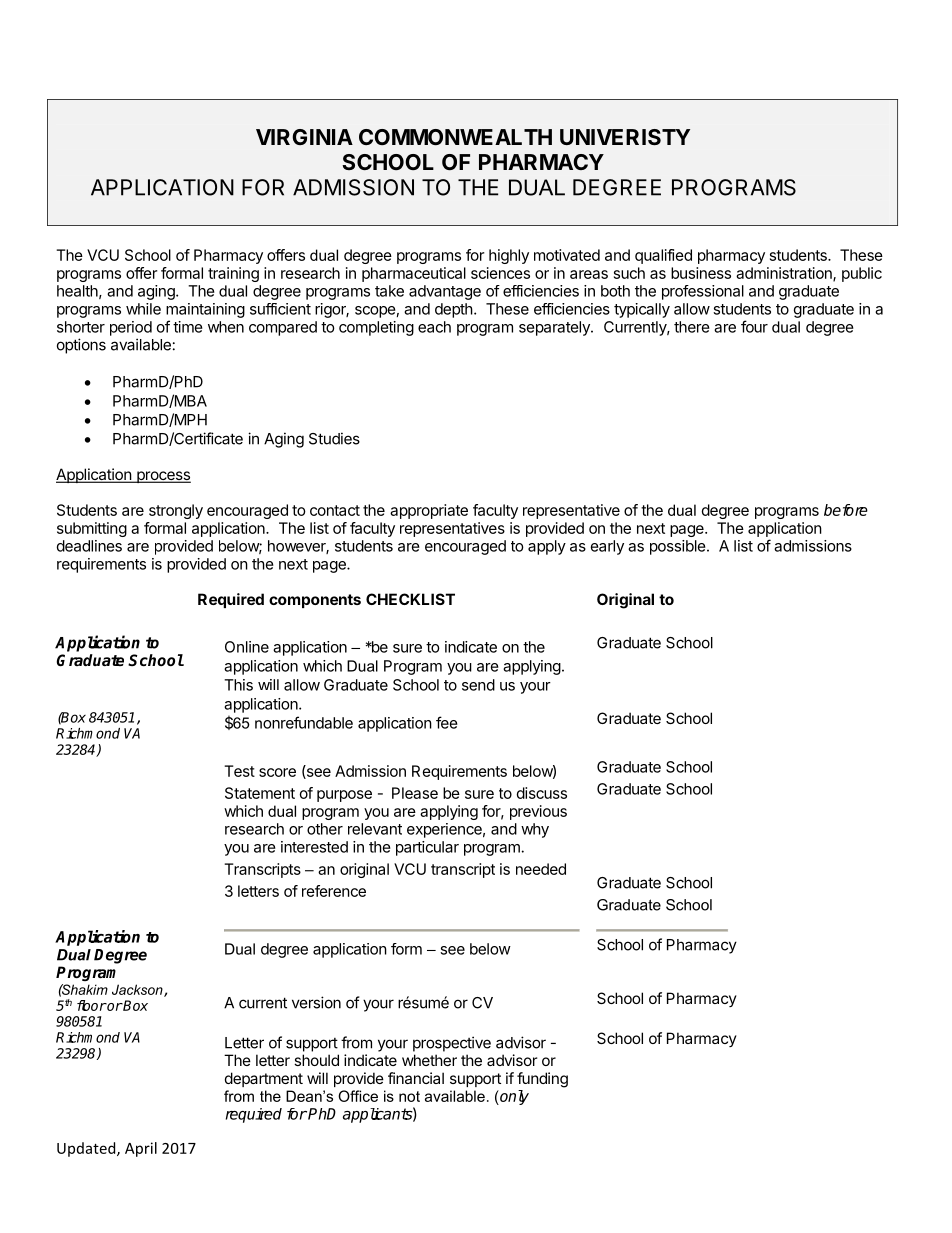 This screenshot has height=1233, width=952. Describe the element at coordinates (239, 771) in the screenshot. I see `Test` at that location.
